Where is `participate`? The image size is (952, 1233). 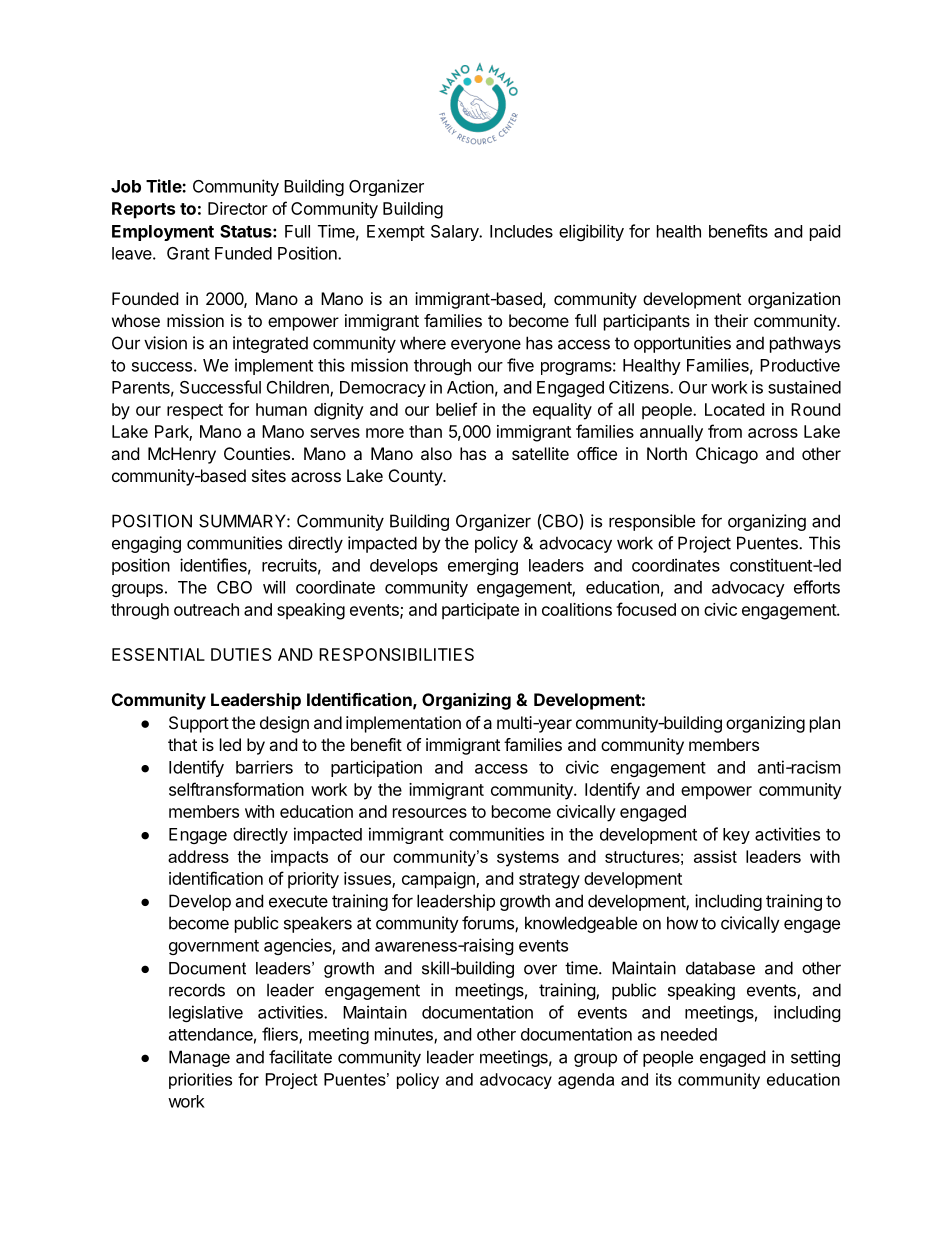
participate is located at coordinates (480, 611).
